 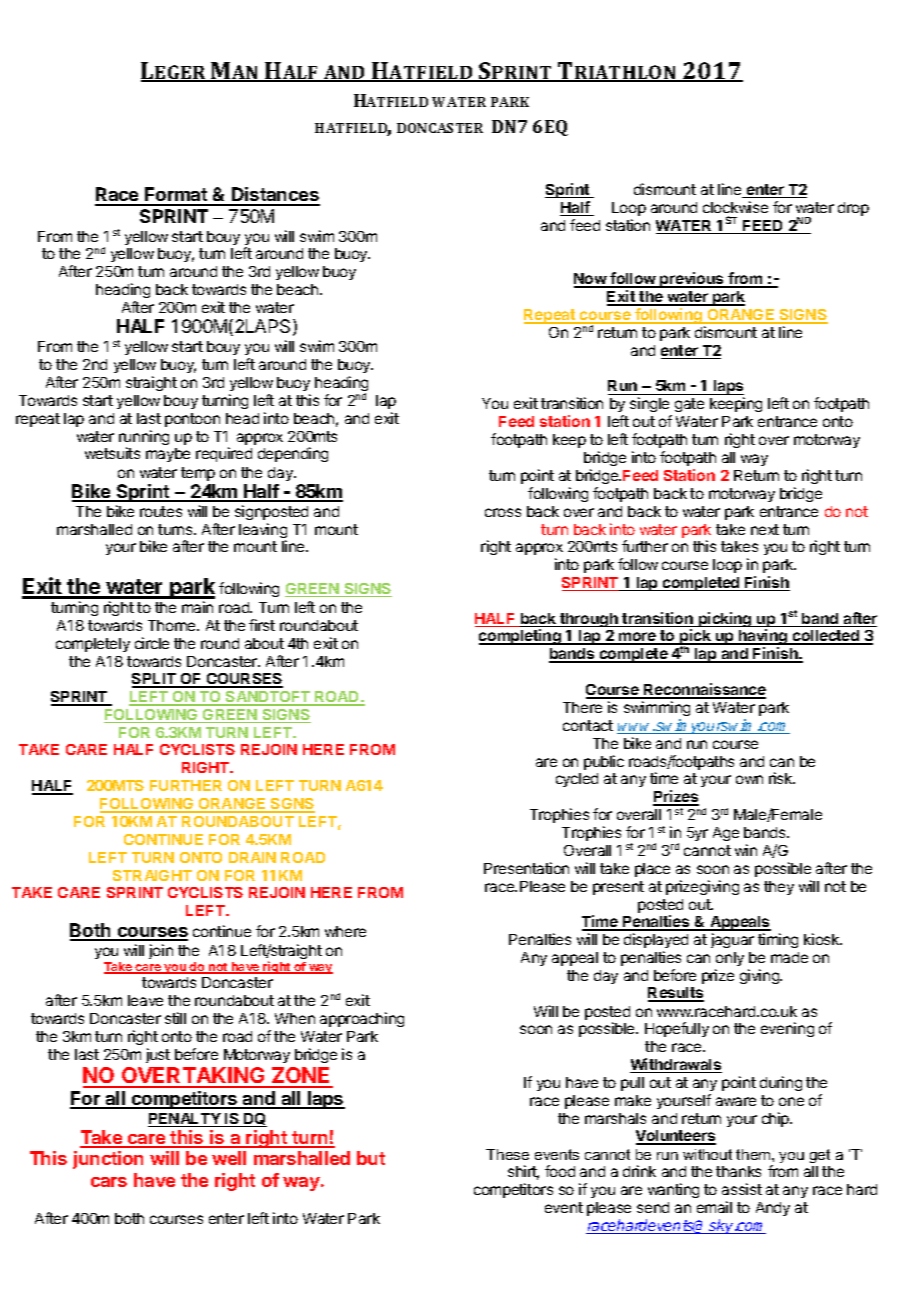 What do you see at coordinates (155, 680) in the document?
I see `SPLIT` at bounding box center [155, 680].
